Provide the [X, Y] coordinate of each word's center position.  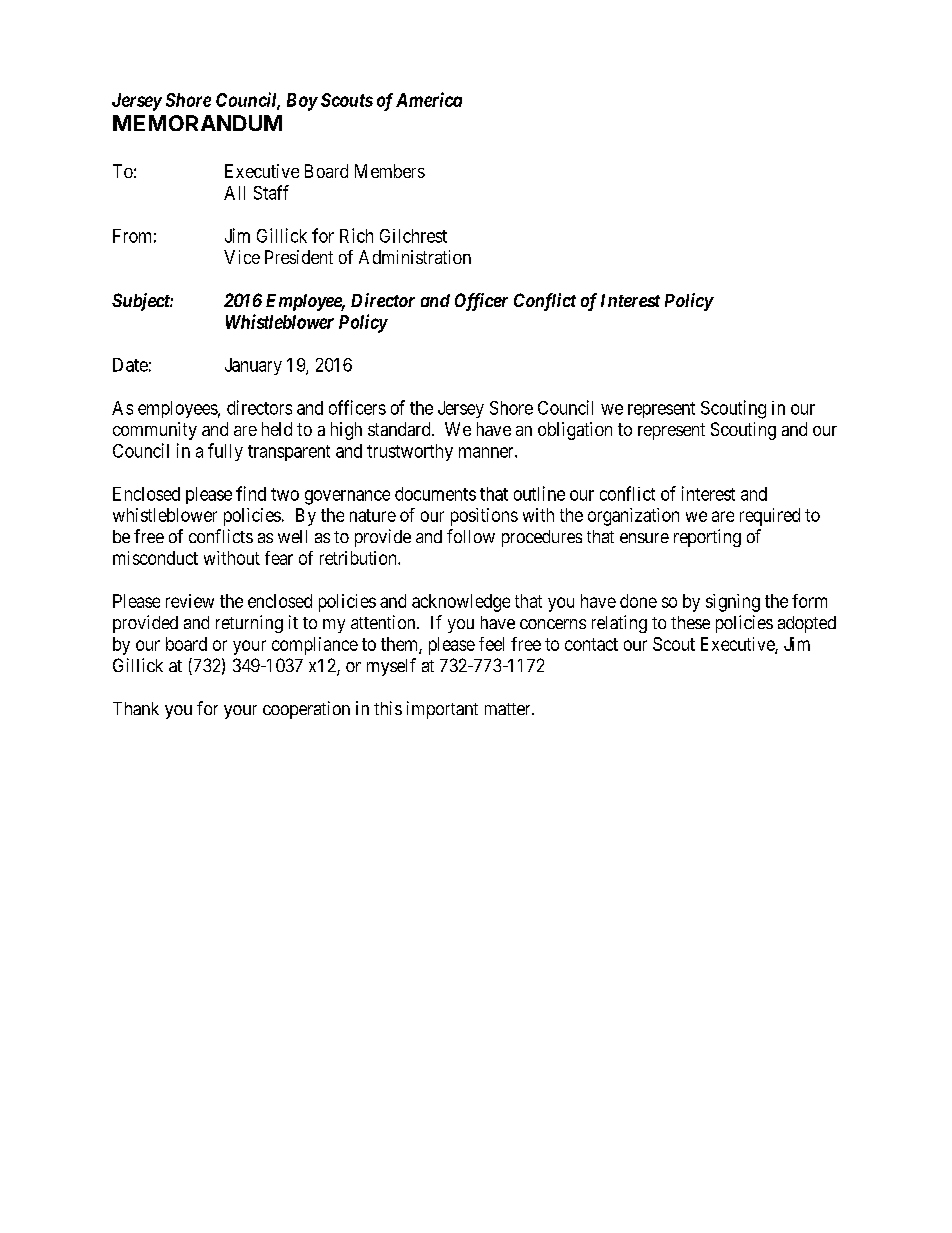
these [690, 622]
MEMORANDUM [197, 123]
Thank [136, 708]
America [429, 99]
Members [390, 171]
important [442, 710]
